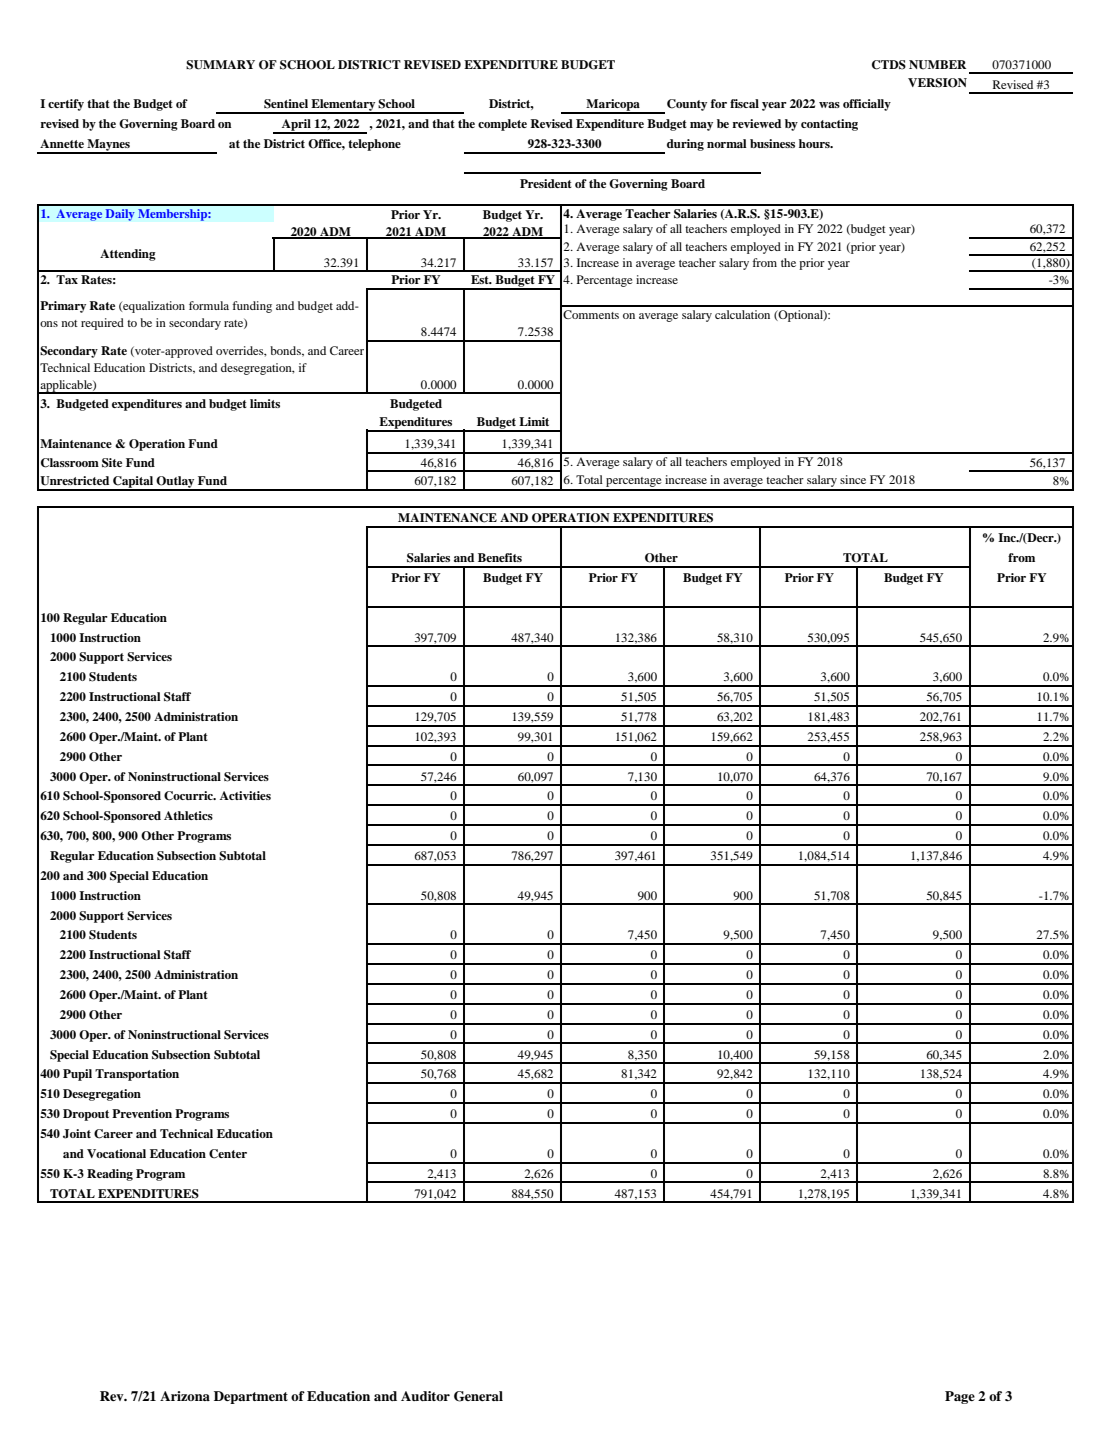  What do you see at coordinates (500, 557) in the screenshot?
I see `Benefits` at bounding box center [500, 557].
